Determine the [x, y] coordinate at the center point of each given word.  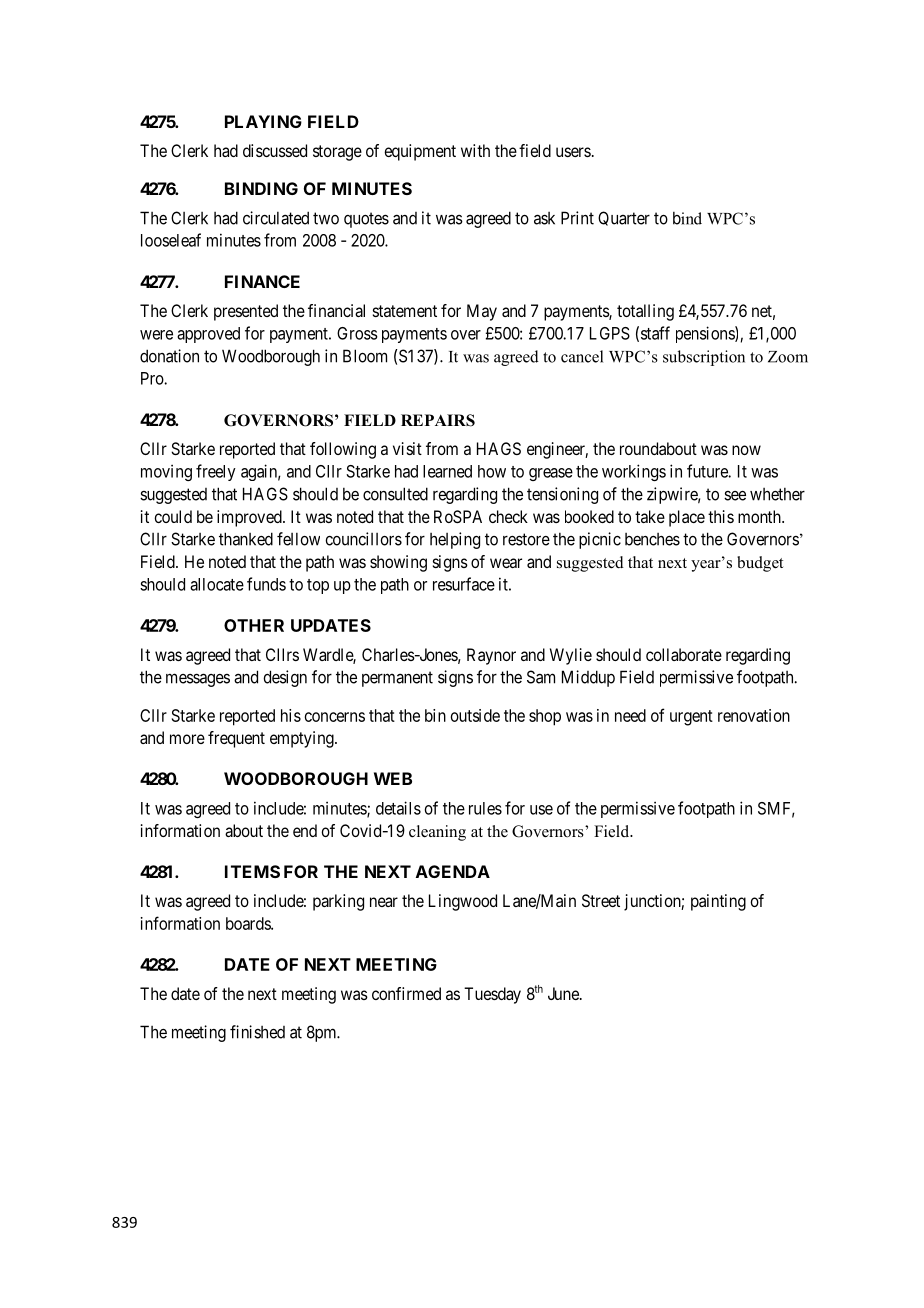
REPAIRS [438, 420]
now [746, 450]
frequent [236, 739]
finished [257, 1032]
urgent [691, 718]
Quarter [624, 218]
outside [475, 715]
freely [216, 472]
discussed [275, 150]
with [475, 150]
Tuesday [492, 995]
